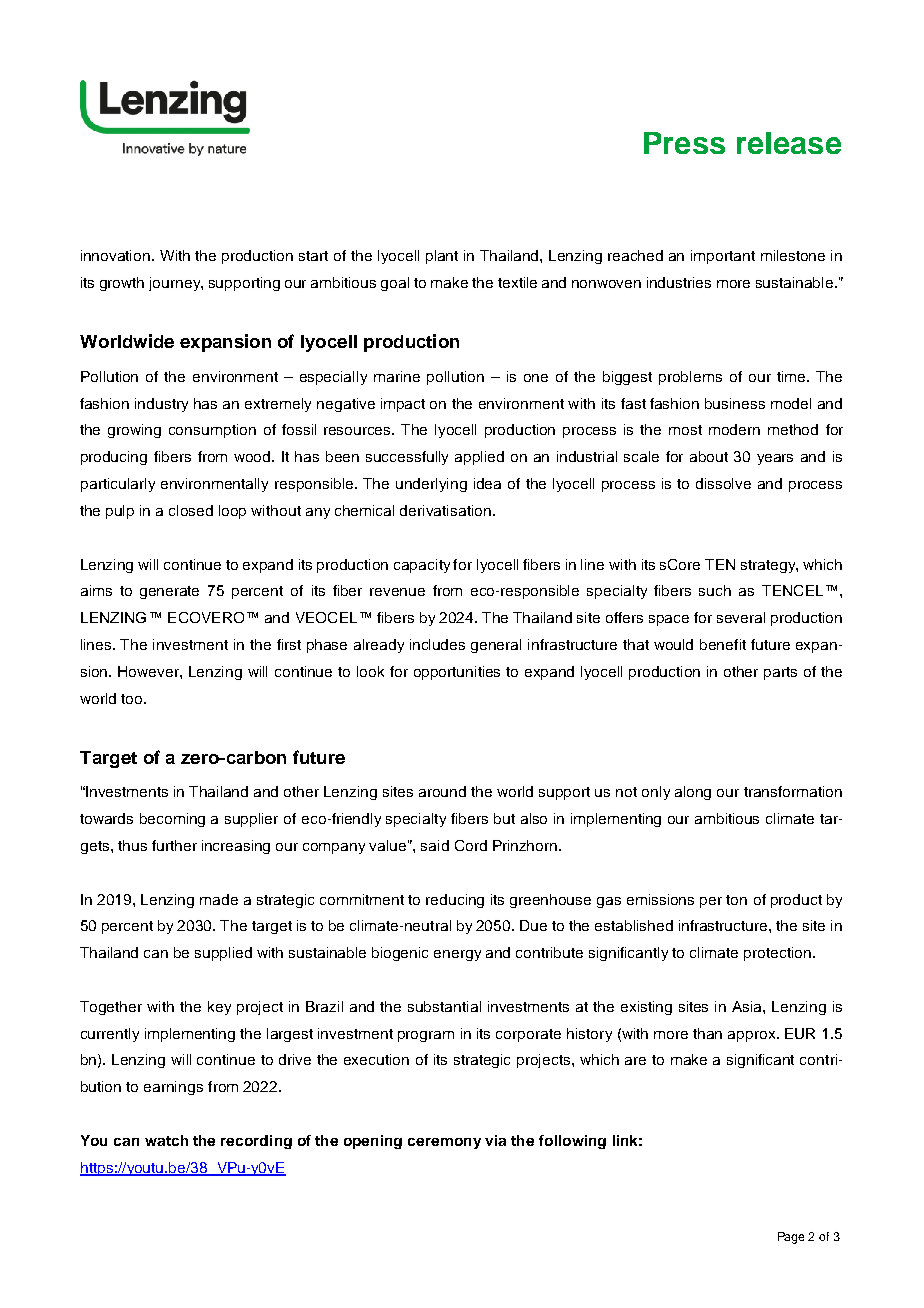  Describe the element at coordinates (684, 143) in the page. I see `Press` at that location.
